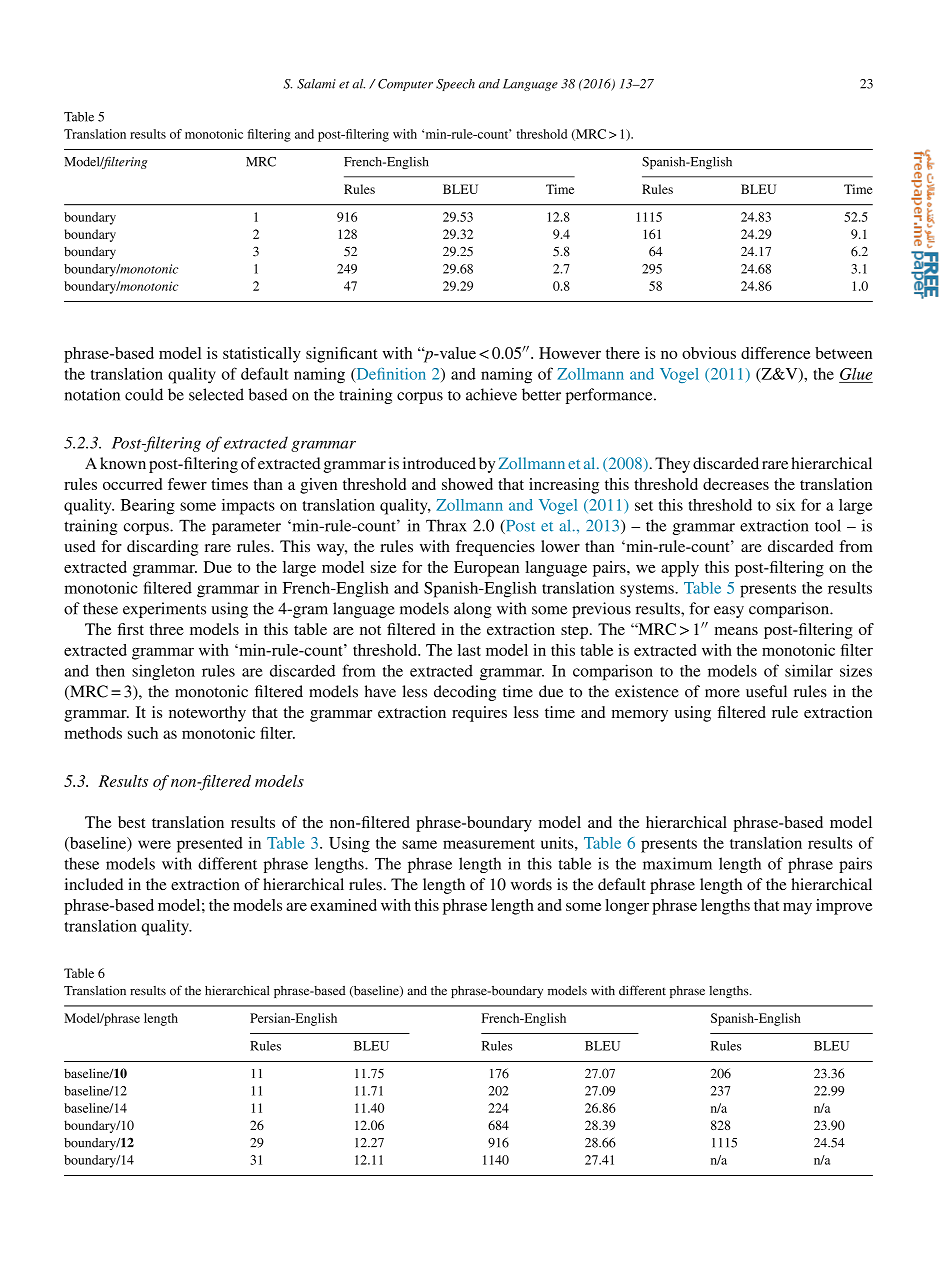 This screenshot has height=1288, width=944. I want to click on difference, so click(775, 353).
